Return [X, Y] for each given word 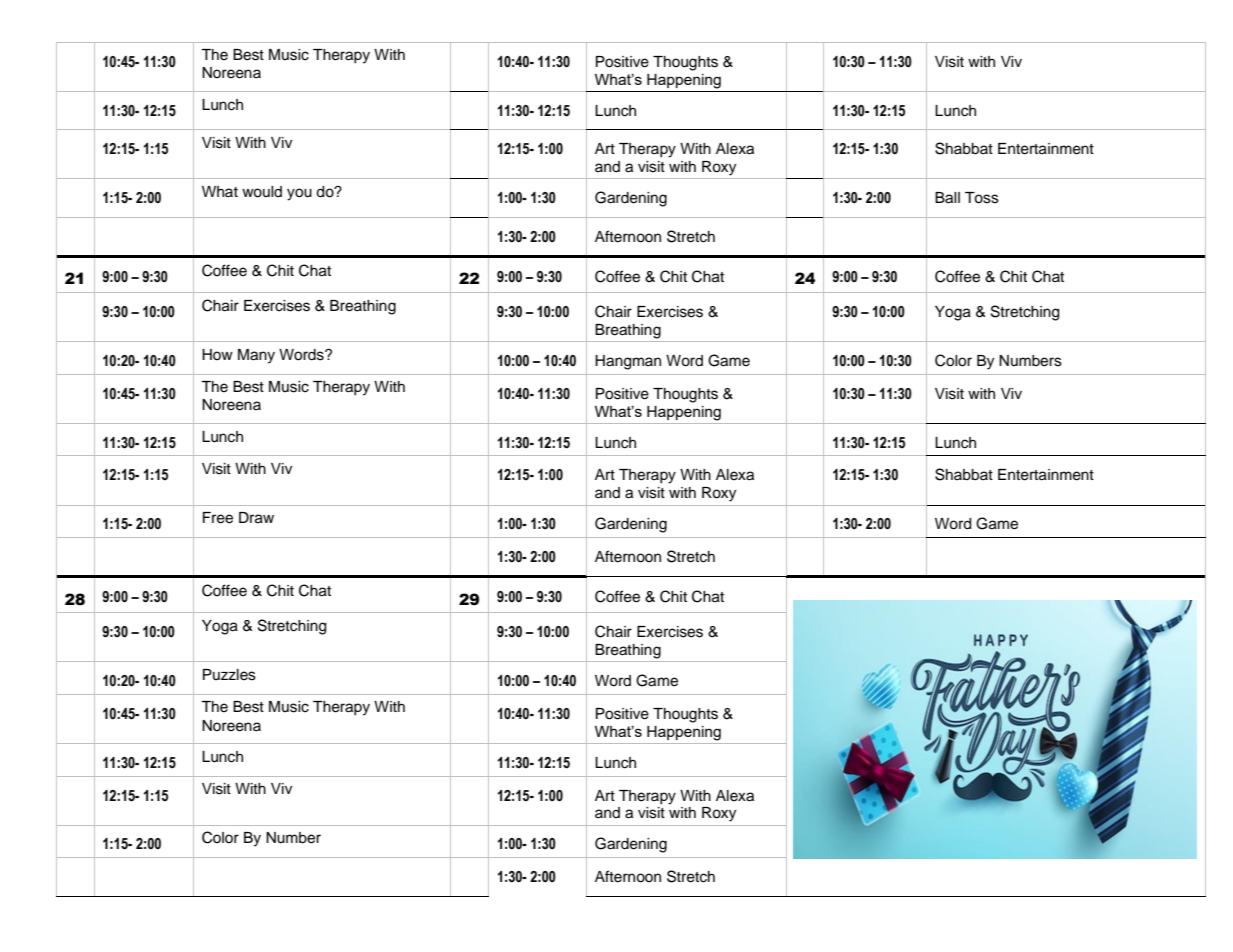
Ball [947, 198]
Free [218, 518]
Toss [982, 198]
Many [256, 356]
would [262, 192]
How [217, 354]
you [299, 194]
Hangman [628, 362]
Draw [256, 518]
